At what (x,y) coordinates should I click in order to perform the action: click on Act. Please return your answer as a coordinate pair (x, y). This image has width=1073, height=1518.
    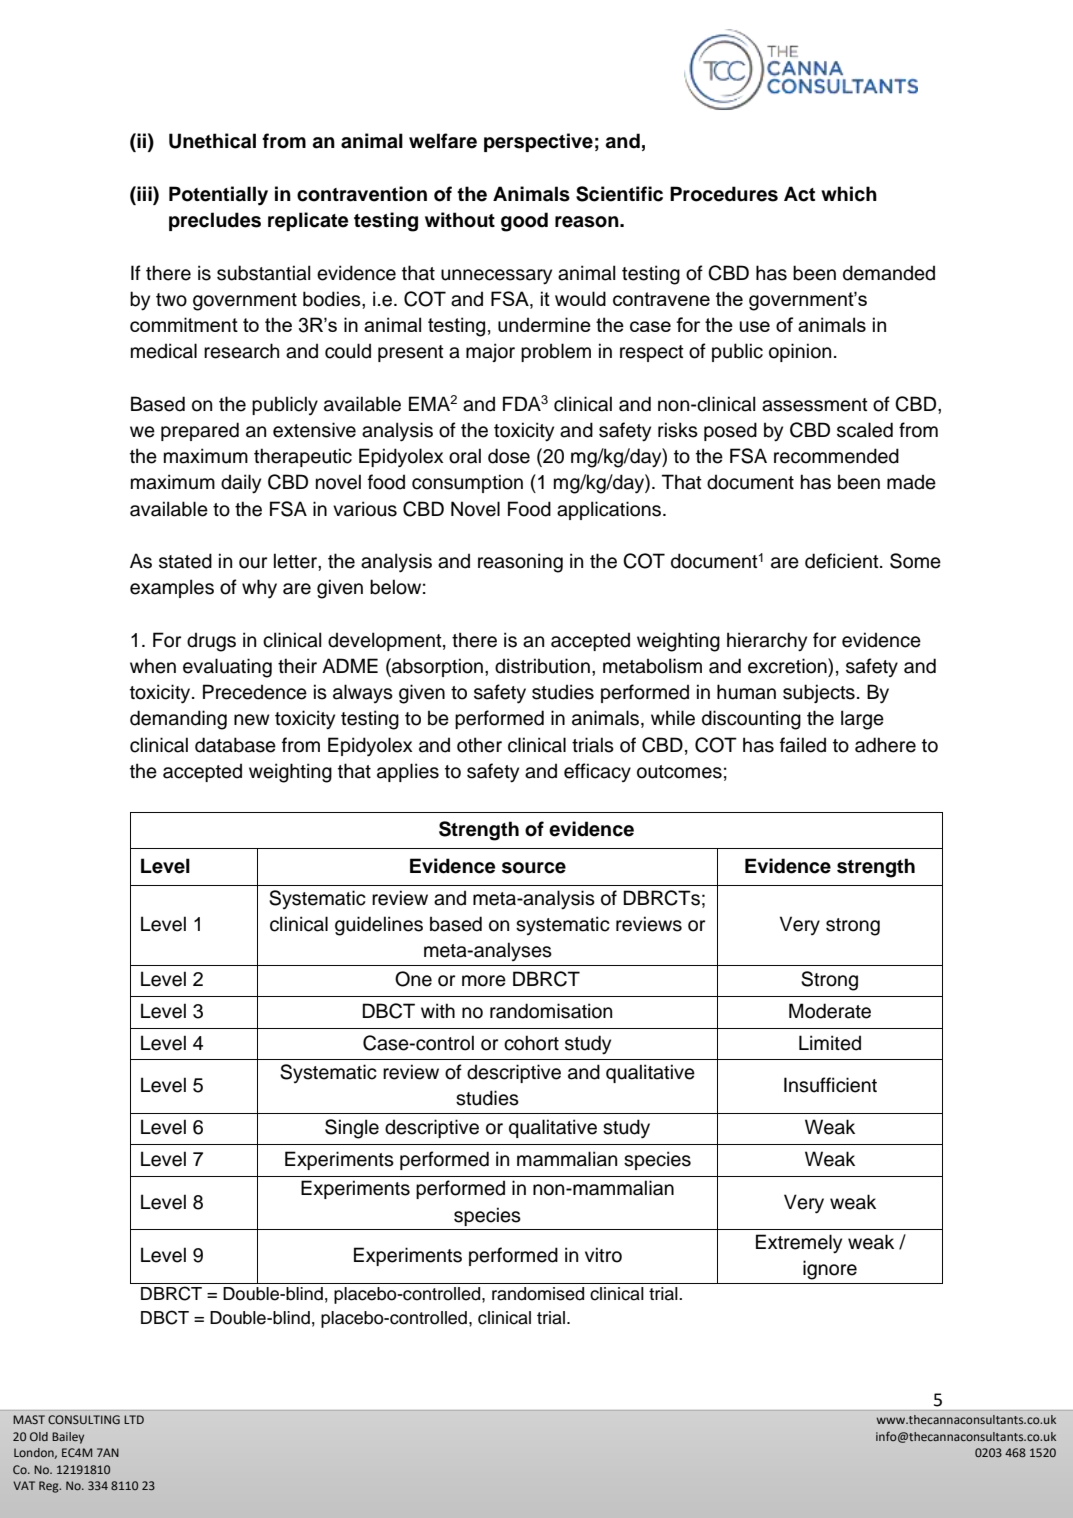
    Looking at the image, I should click on (799, 194).
